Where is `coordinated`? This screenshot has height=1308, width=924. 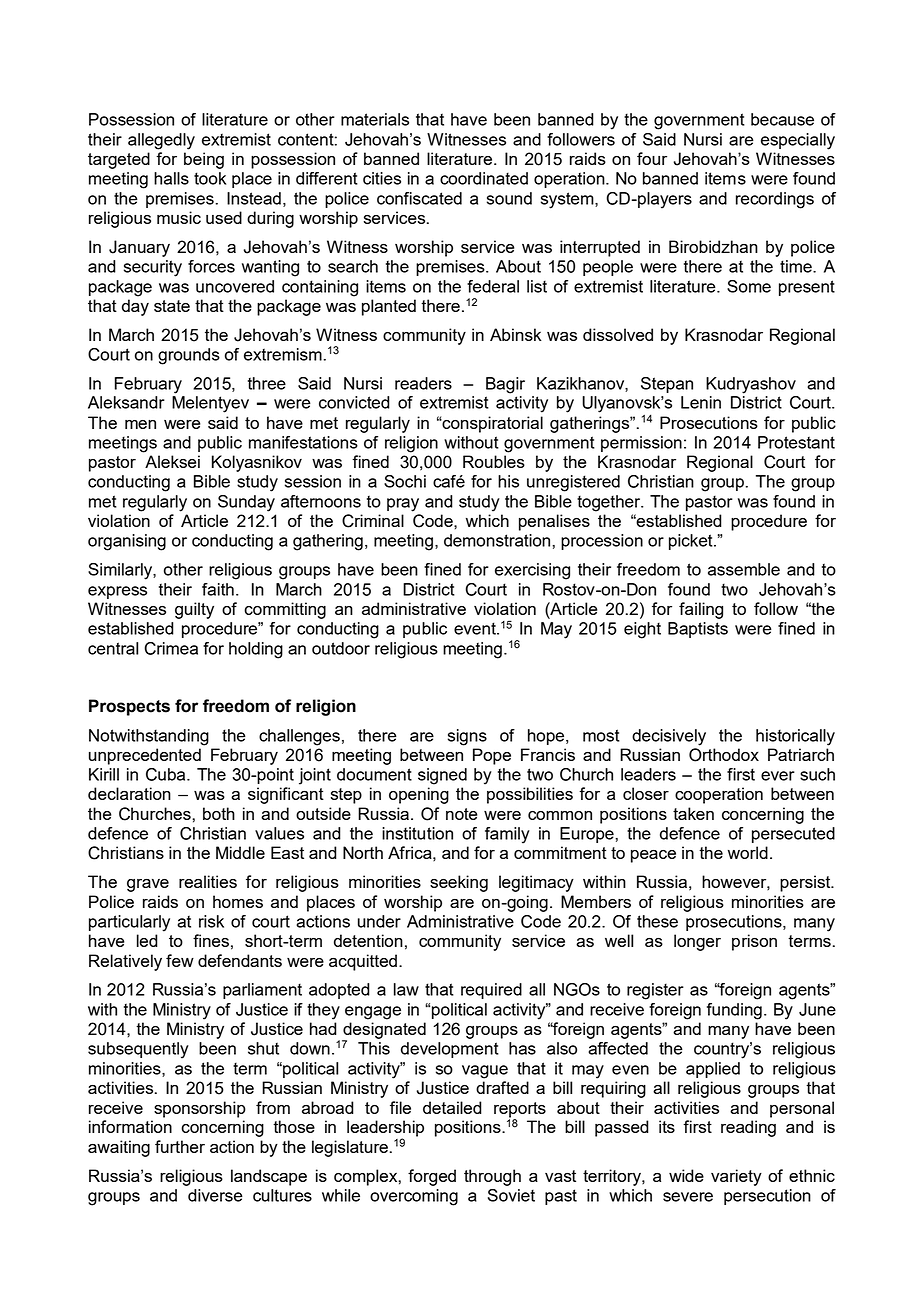
coordinated is located at coordinates (484, 178).
